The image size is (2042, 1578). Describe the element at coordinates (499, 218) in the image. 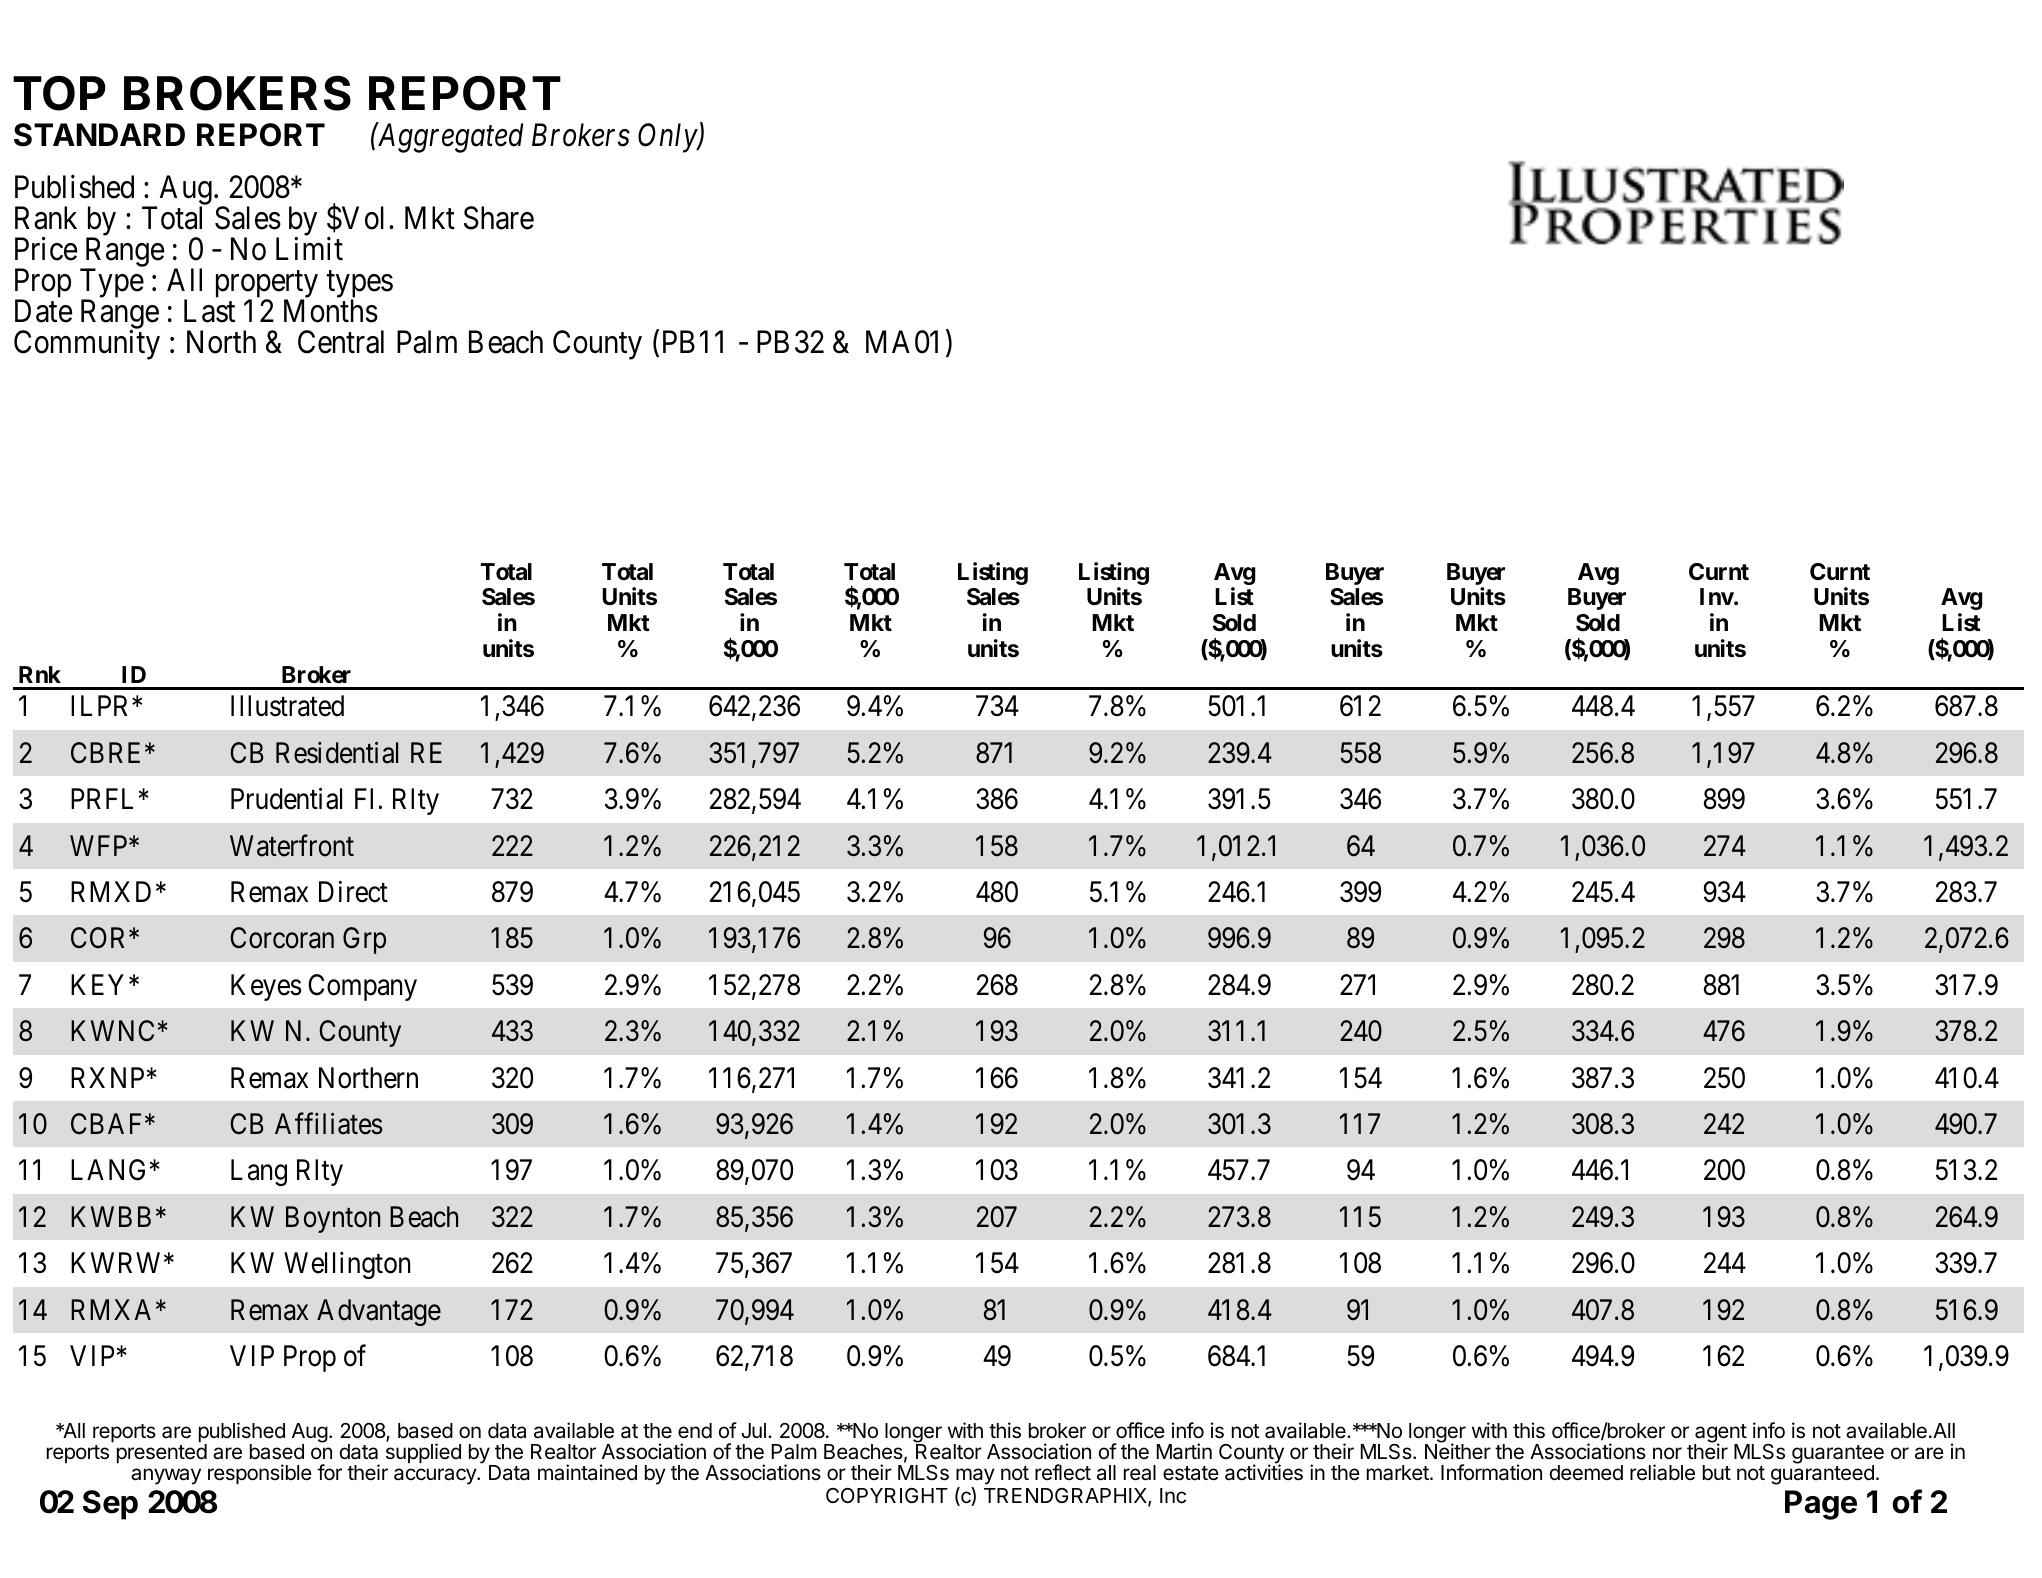

I see `Share` at that location.
